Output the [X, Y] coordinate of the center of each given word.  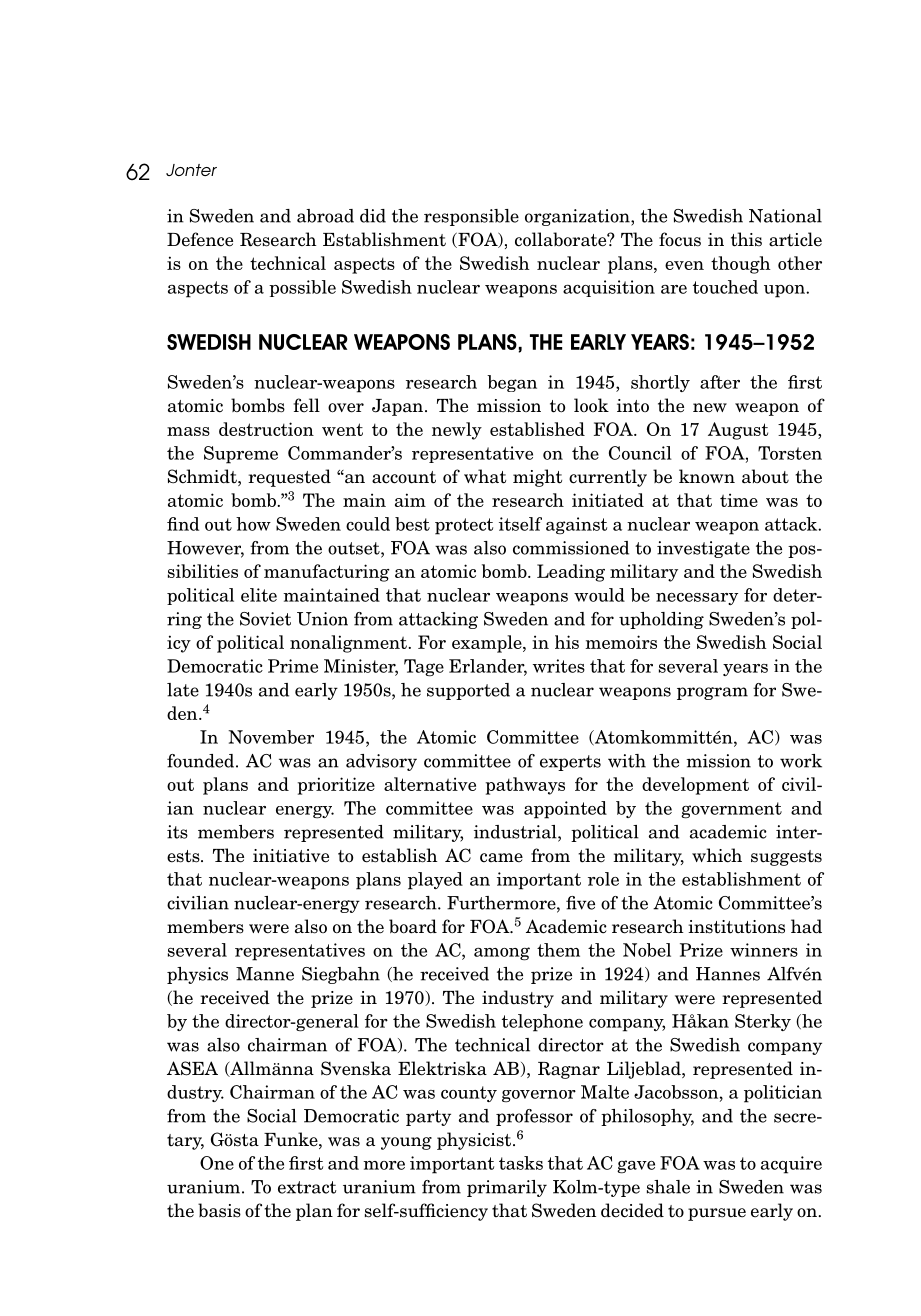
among [502, 954]
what [485, 476]
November [271, 737]
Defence [200, 239]
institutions [736, 927]
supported [468, 691]
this [746, 239]
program [712, 693]
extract [307, 1187]
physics [197, 975]
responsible [471, 217]
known [707, 476]
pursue [717, 1214]
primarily [507, 1188]
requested [289, 478]
